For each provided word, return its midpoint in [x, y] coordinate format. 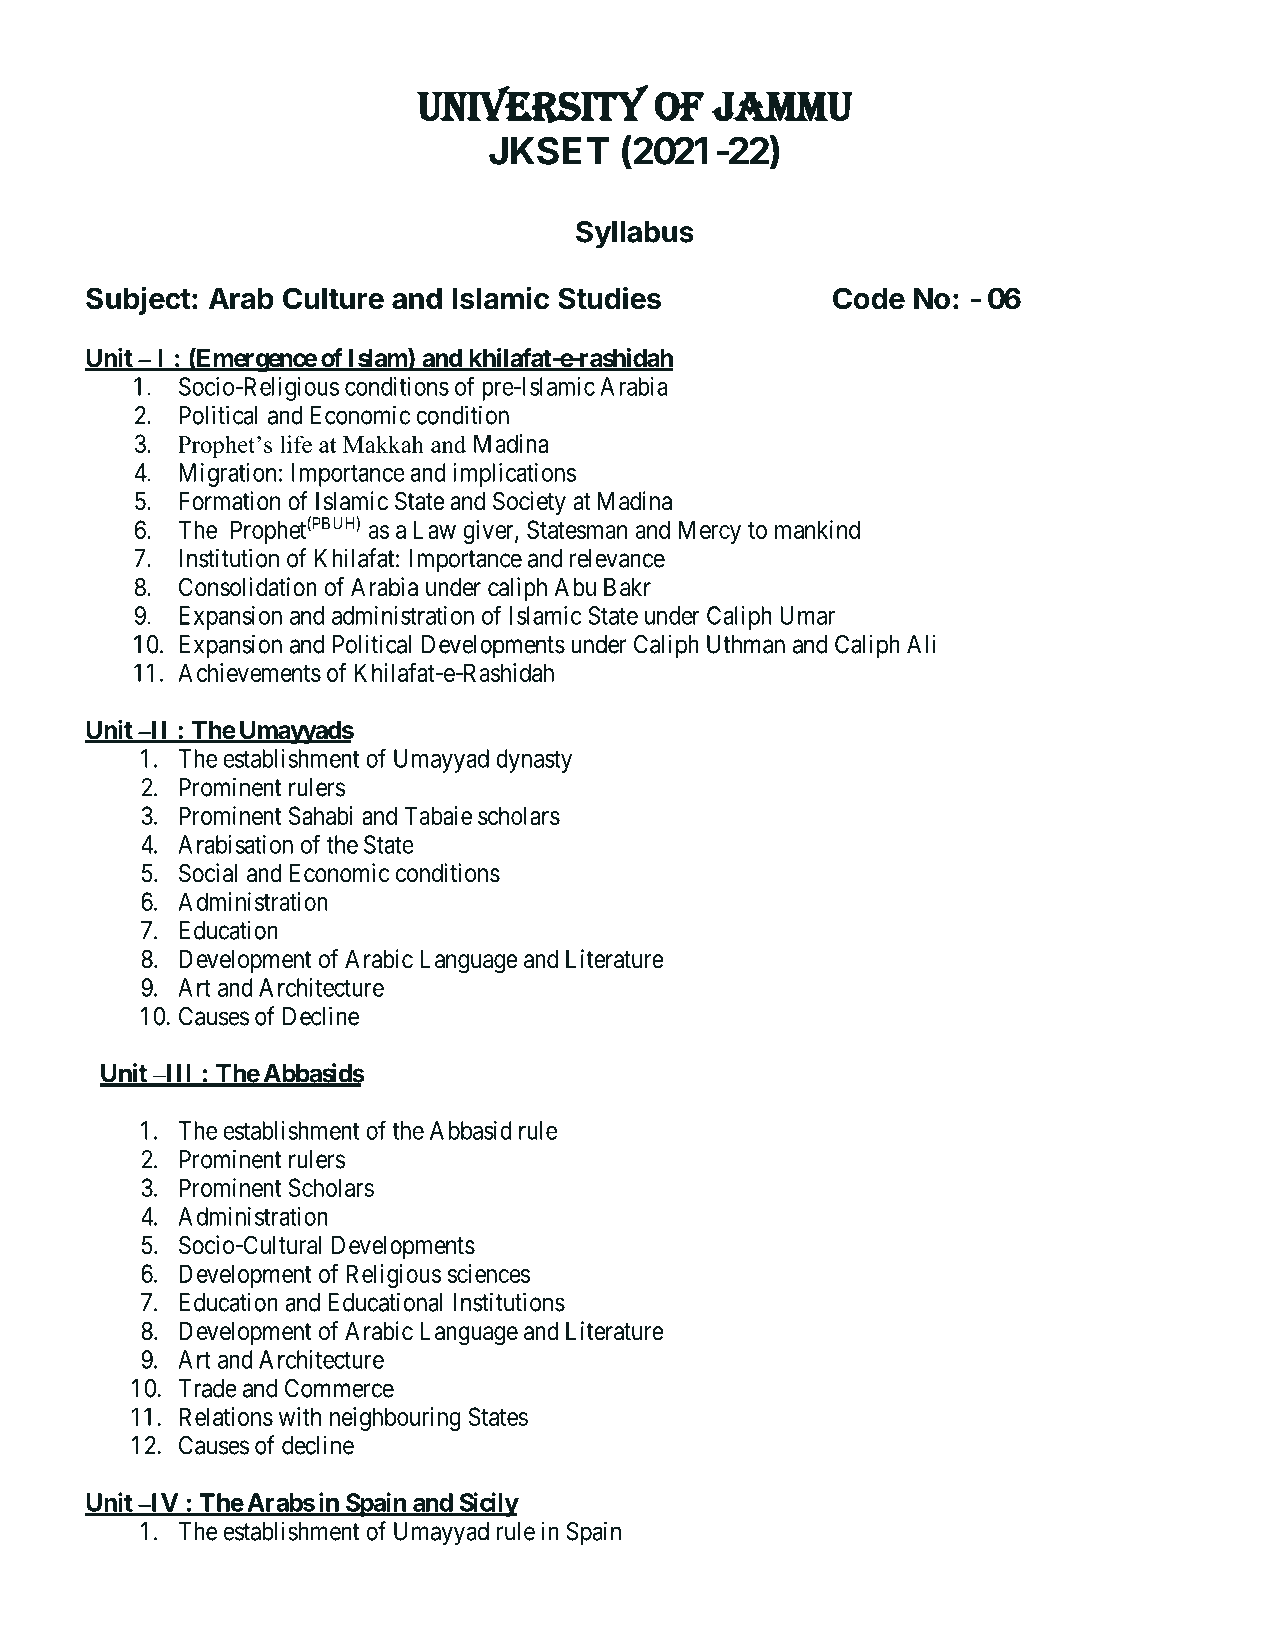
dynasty [534, 761]
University [532, 104]
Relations [226, 1416]
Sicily [488, 1504]
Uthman [746, 644]
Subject [138, 300]
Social [208, 873]
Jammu [782, 107]
